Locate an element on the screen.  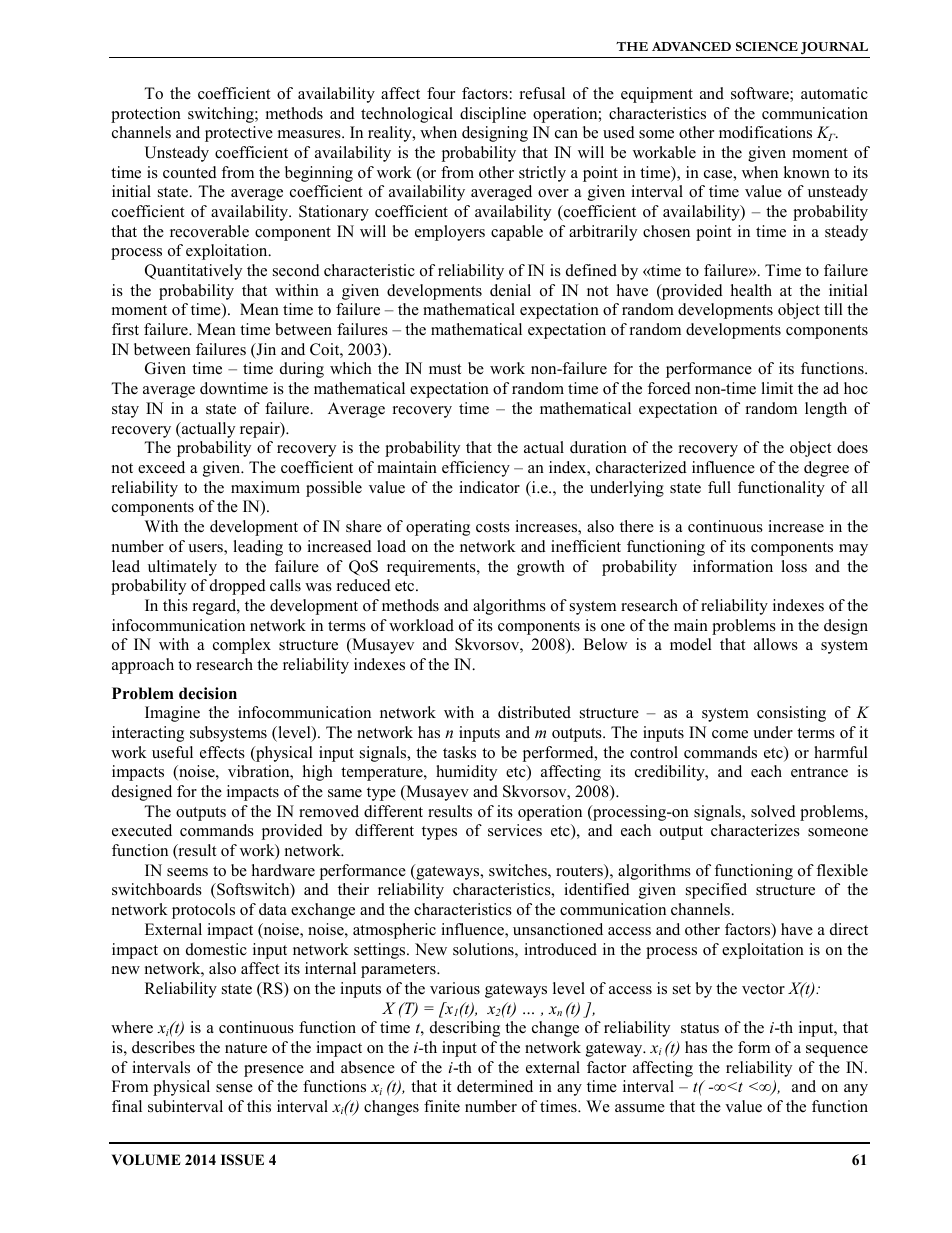
ISSUE is located at coordinates (242, 1160).
